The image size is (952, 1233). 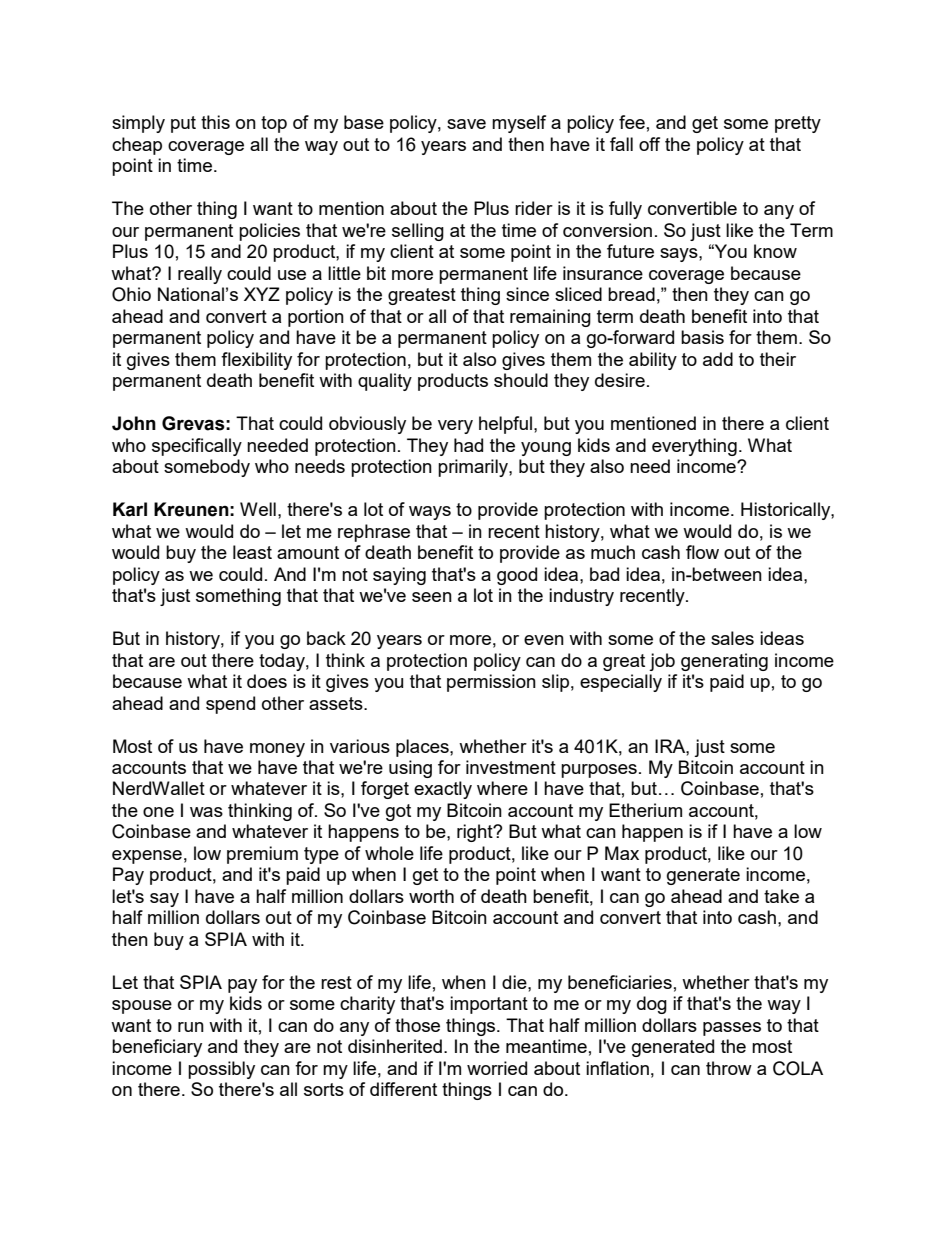 I want to click on flexibility, so click(x=256, y=361).
